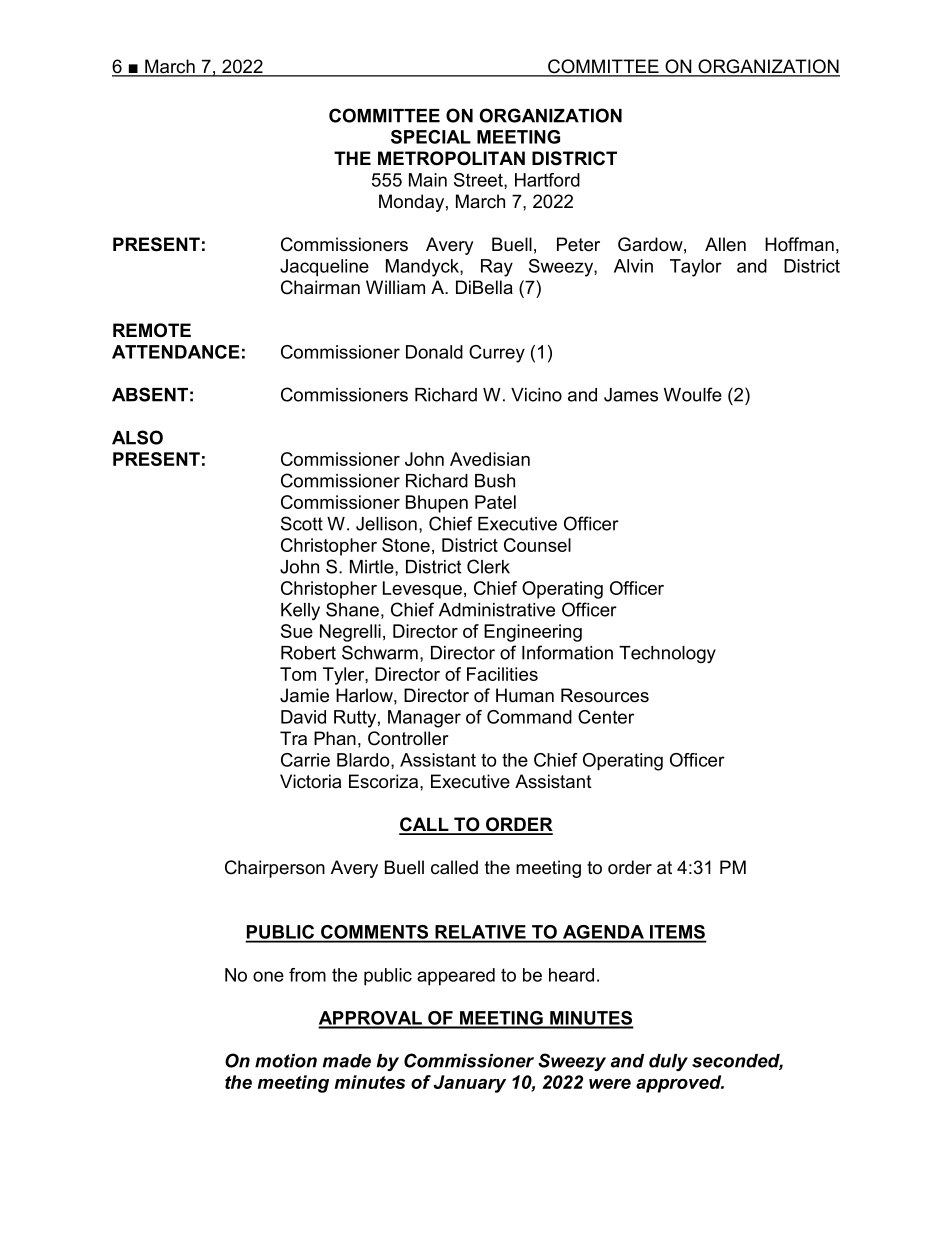 The width and height of the image is (952, 1233). Describe the element at coordinates (725, 244) in the image. I see `Allen` at that location.
